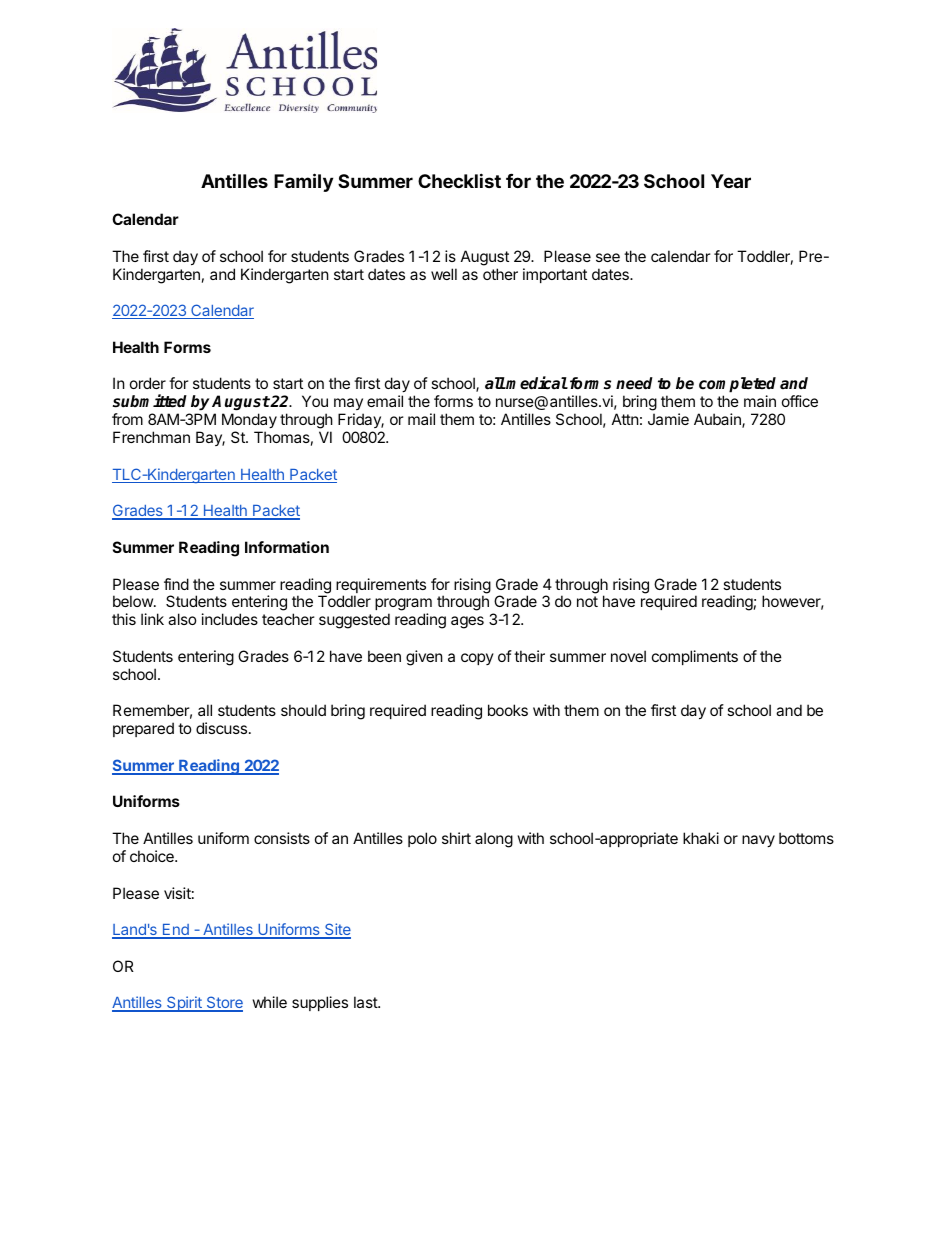  I want to click on Family, so click(303, 182).
